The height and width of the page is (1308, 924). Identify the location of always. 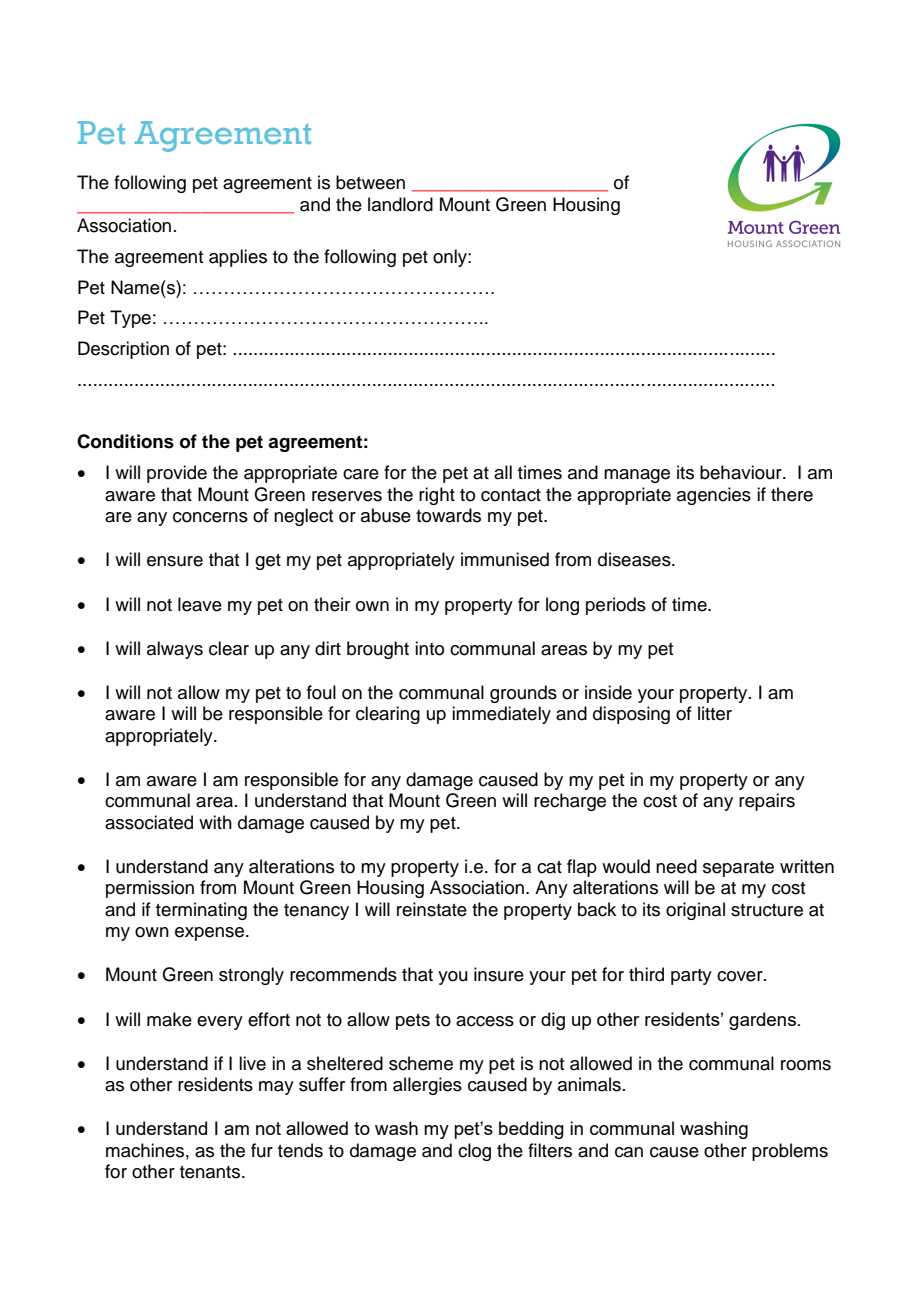
(175, 650).
